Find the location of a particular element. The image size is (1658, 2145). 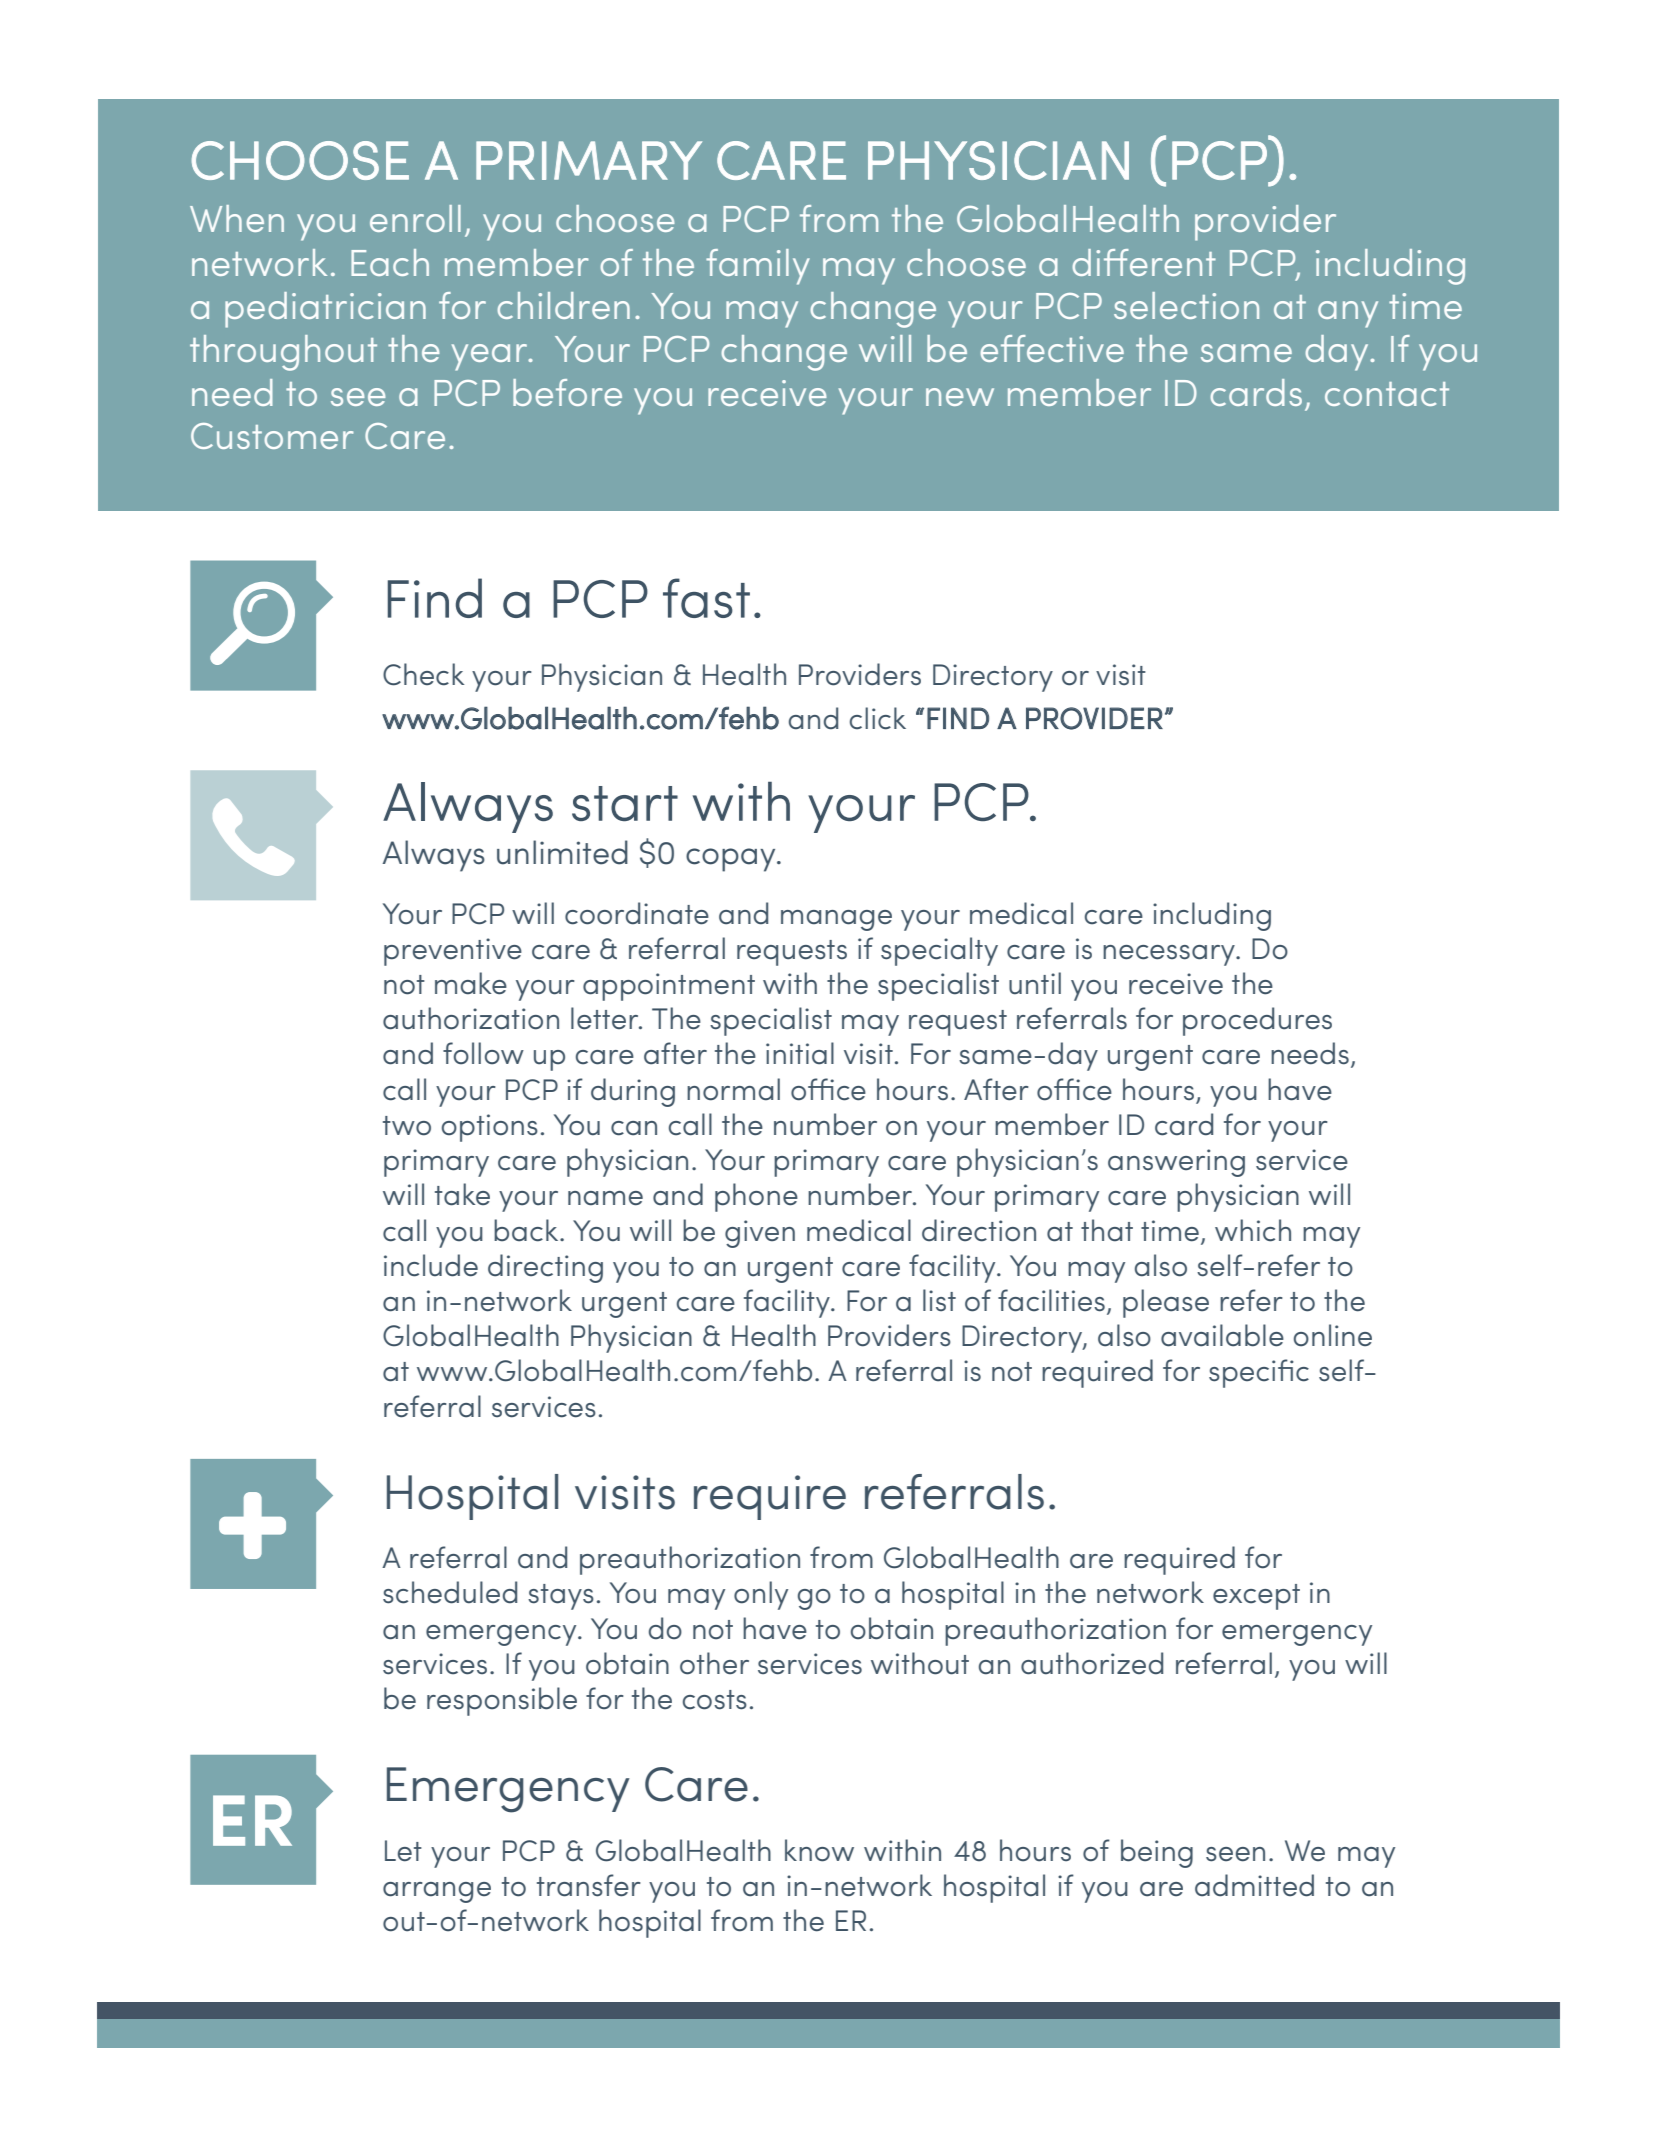

contact is located at coordinates (1387, 394).
